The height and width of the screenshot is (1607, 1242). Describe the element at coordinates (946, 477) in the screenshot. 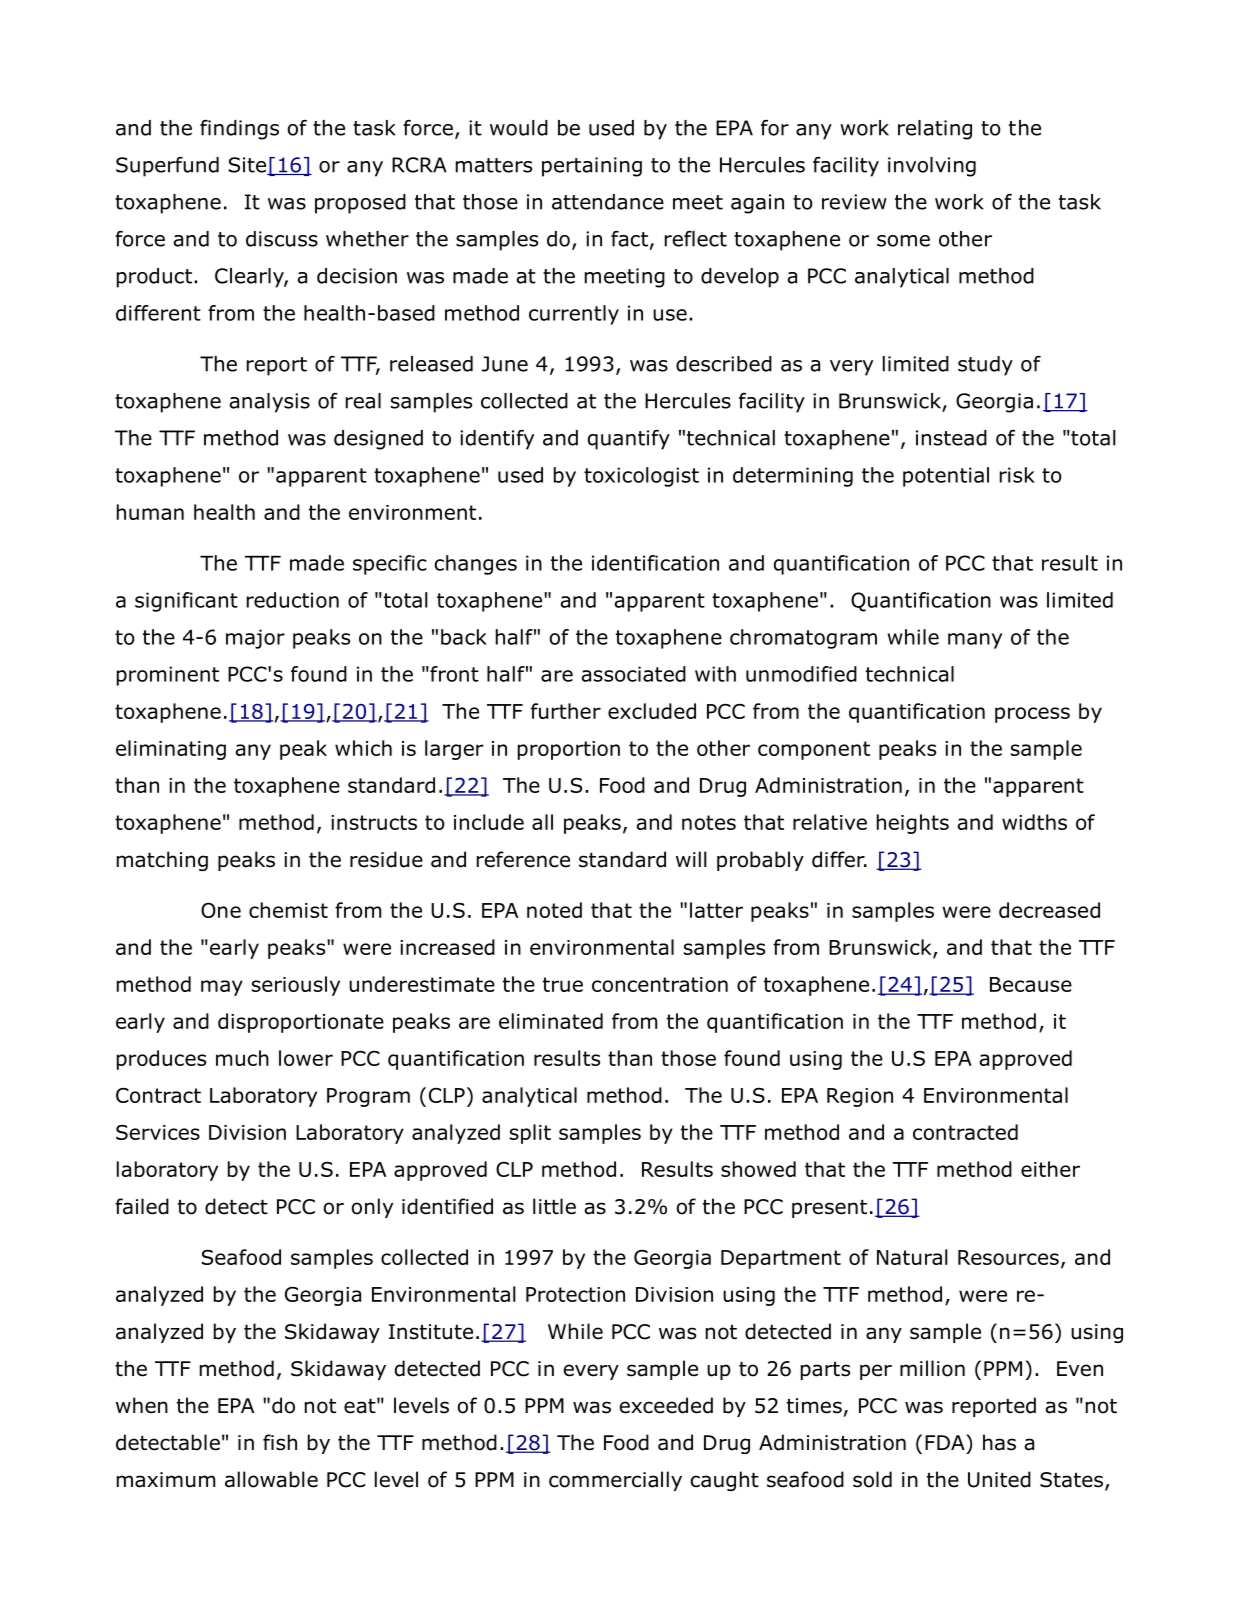

I see `potential` at that location.
